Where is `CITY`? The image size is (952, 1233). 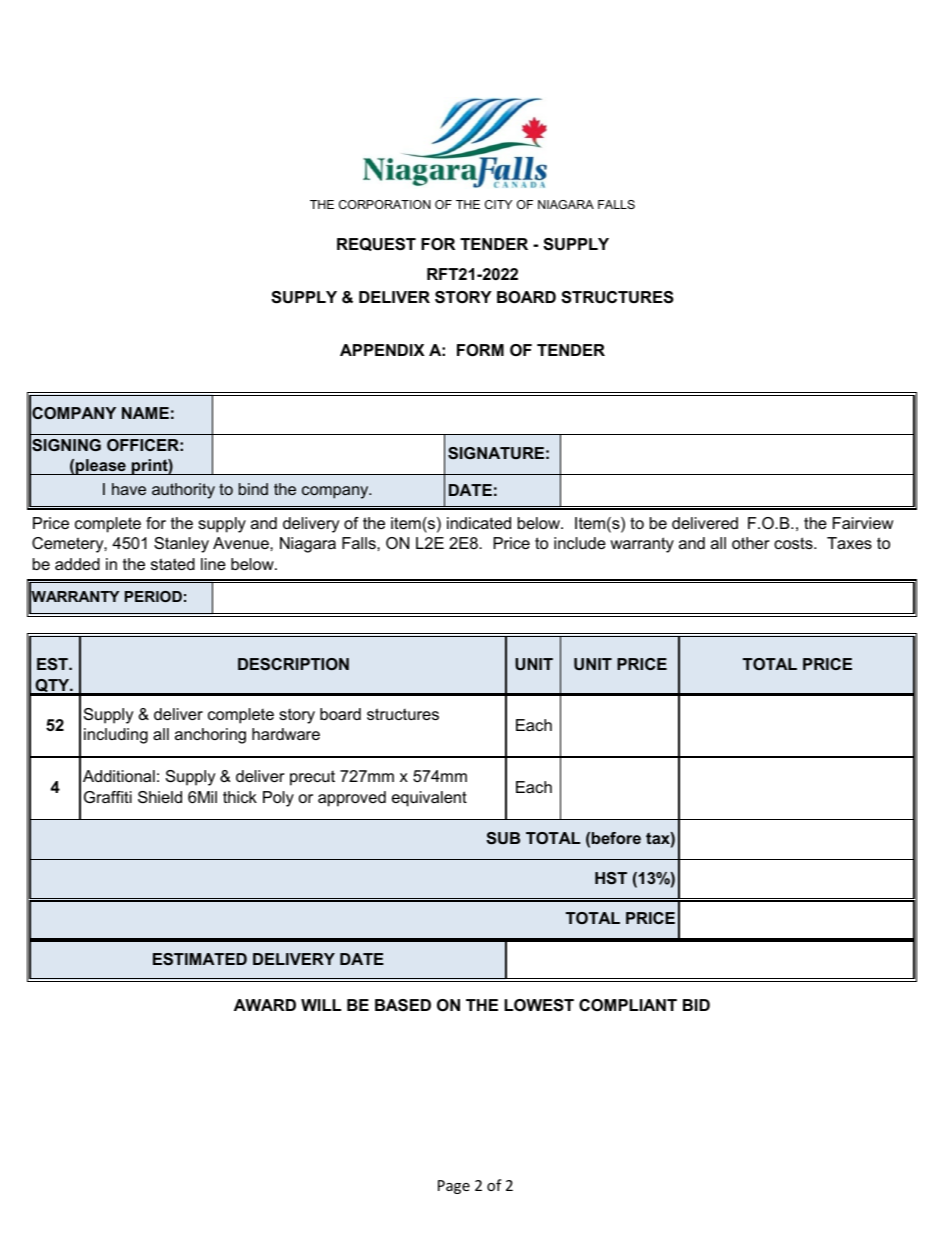
CITY is located at coordinates (498, 204).
